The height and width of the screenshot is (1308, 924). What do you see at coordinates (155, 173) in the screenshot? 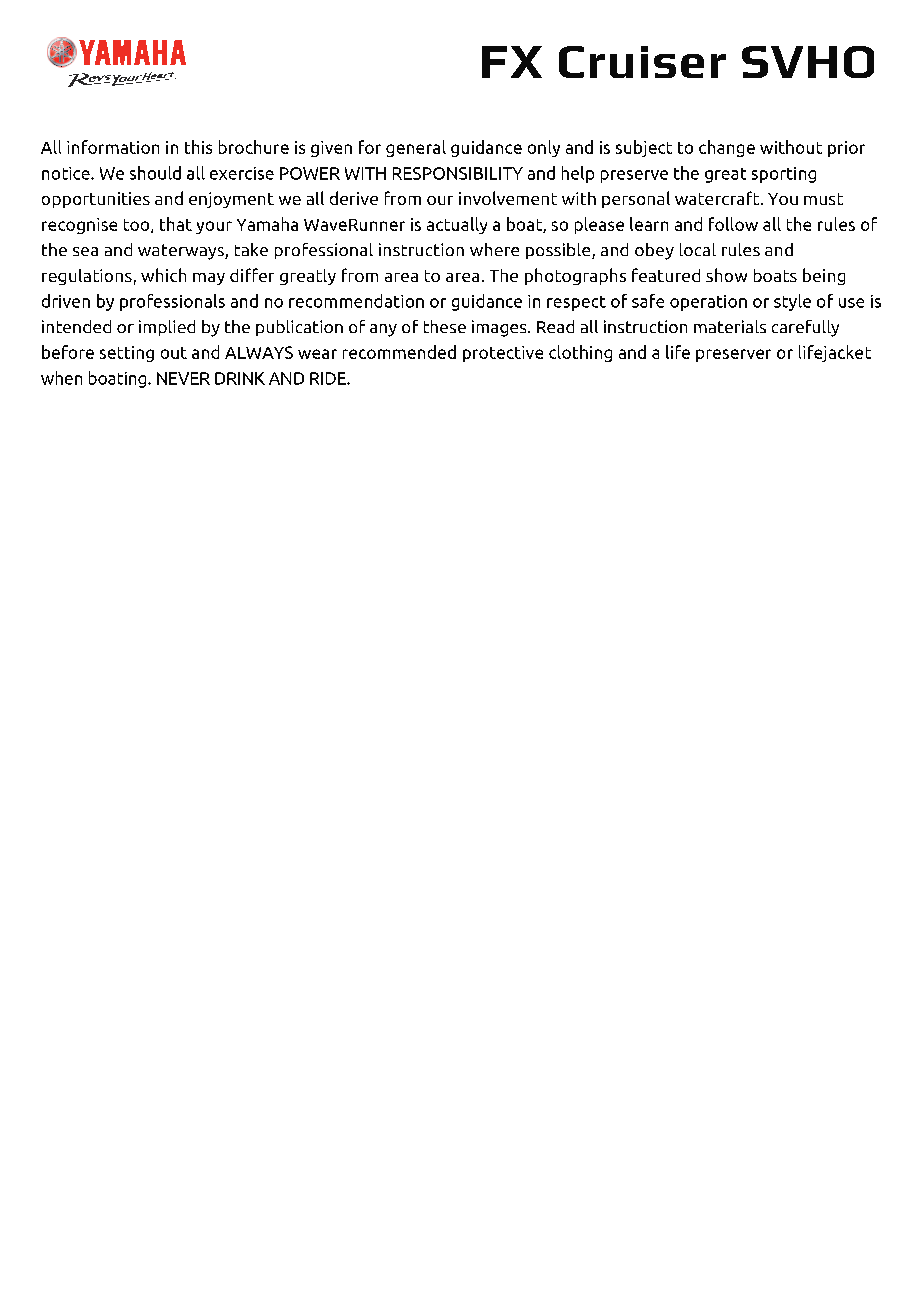
I see `should` at bounding box center [155, 173].
